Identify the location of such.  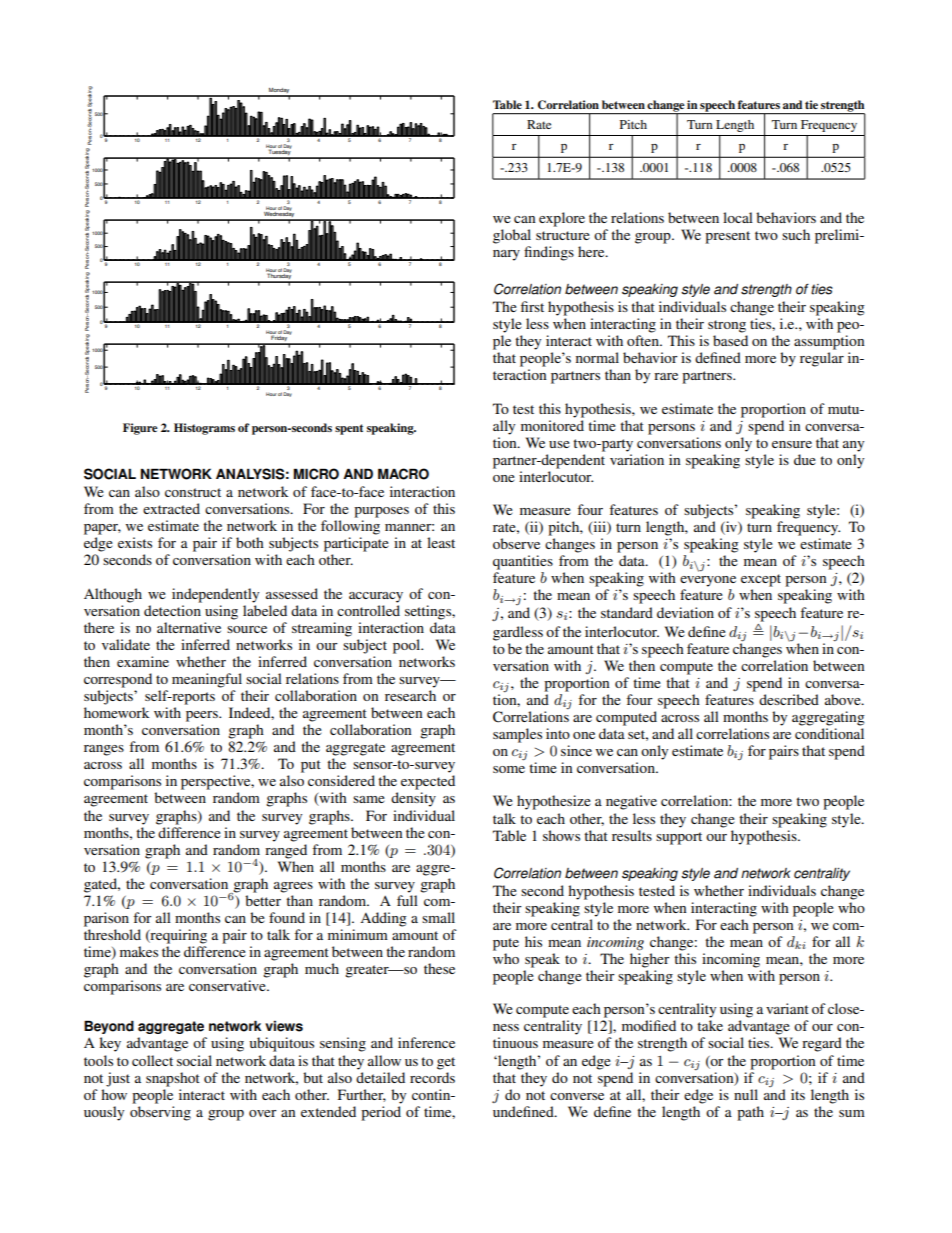
(796, 234).
